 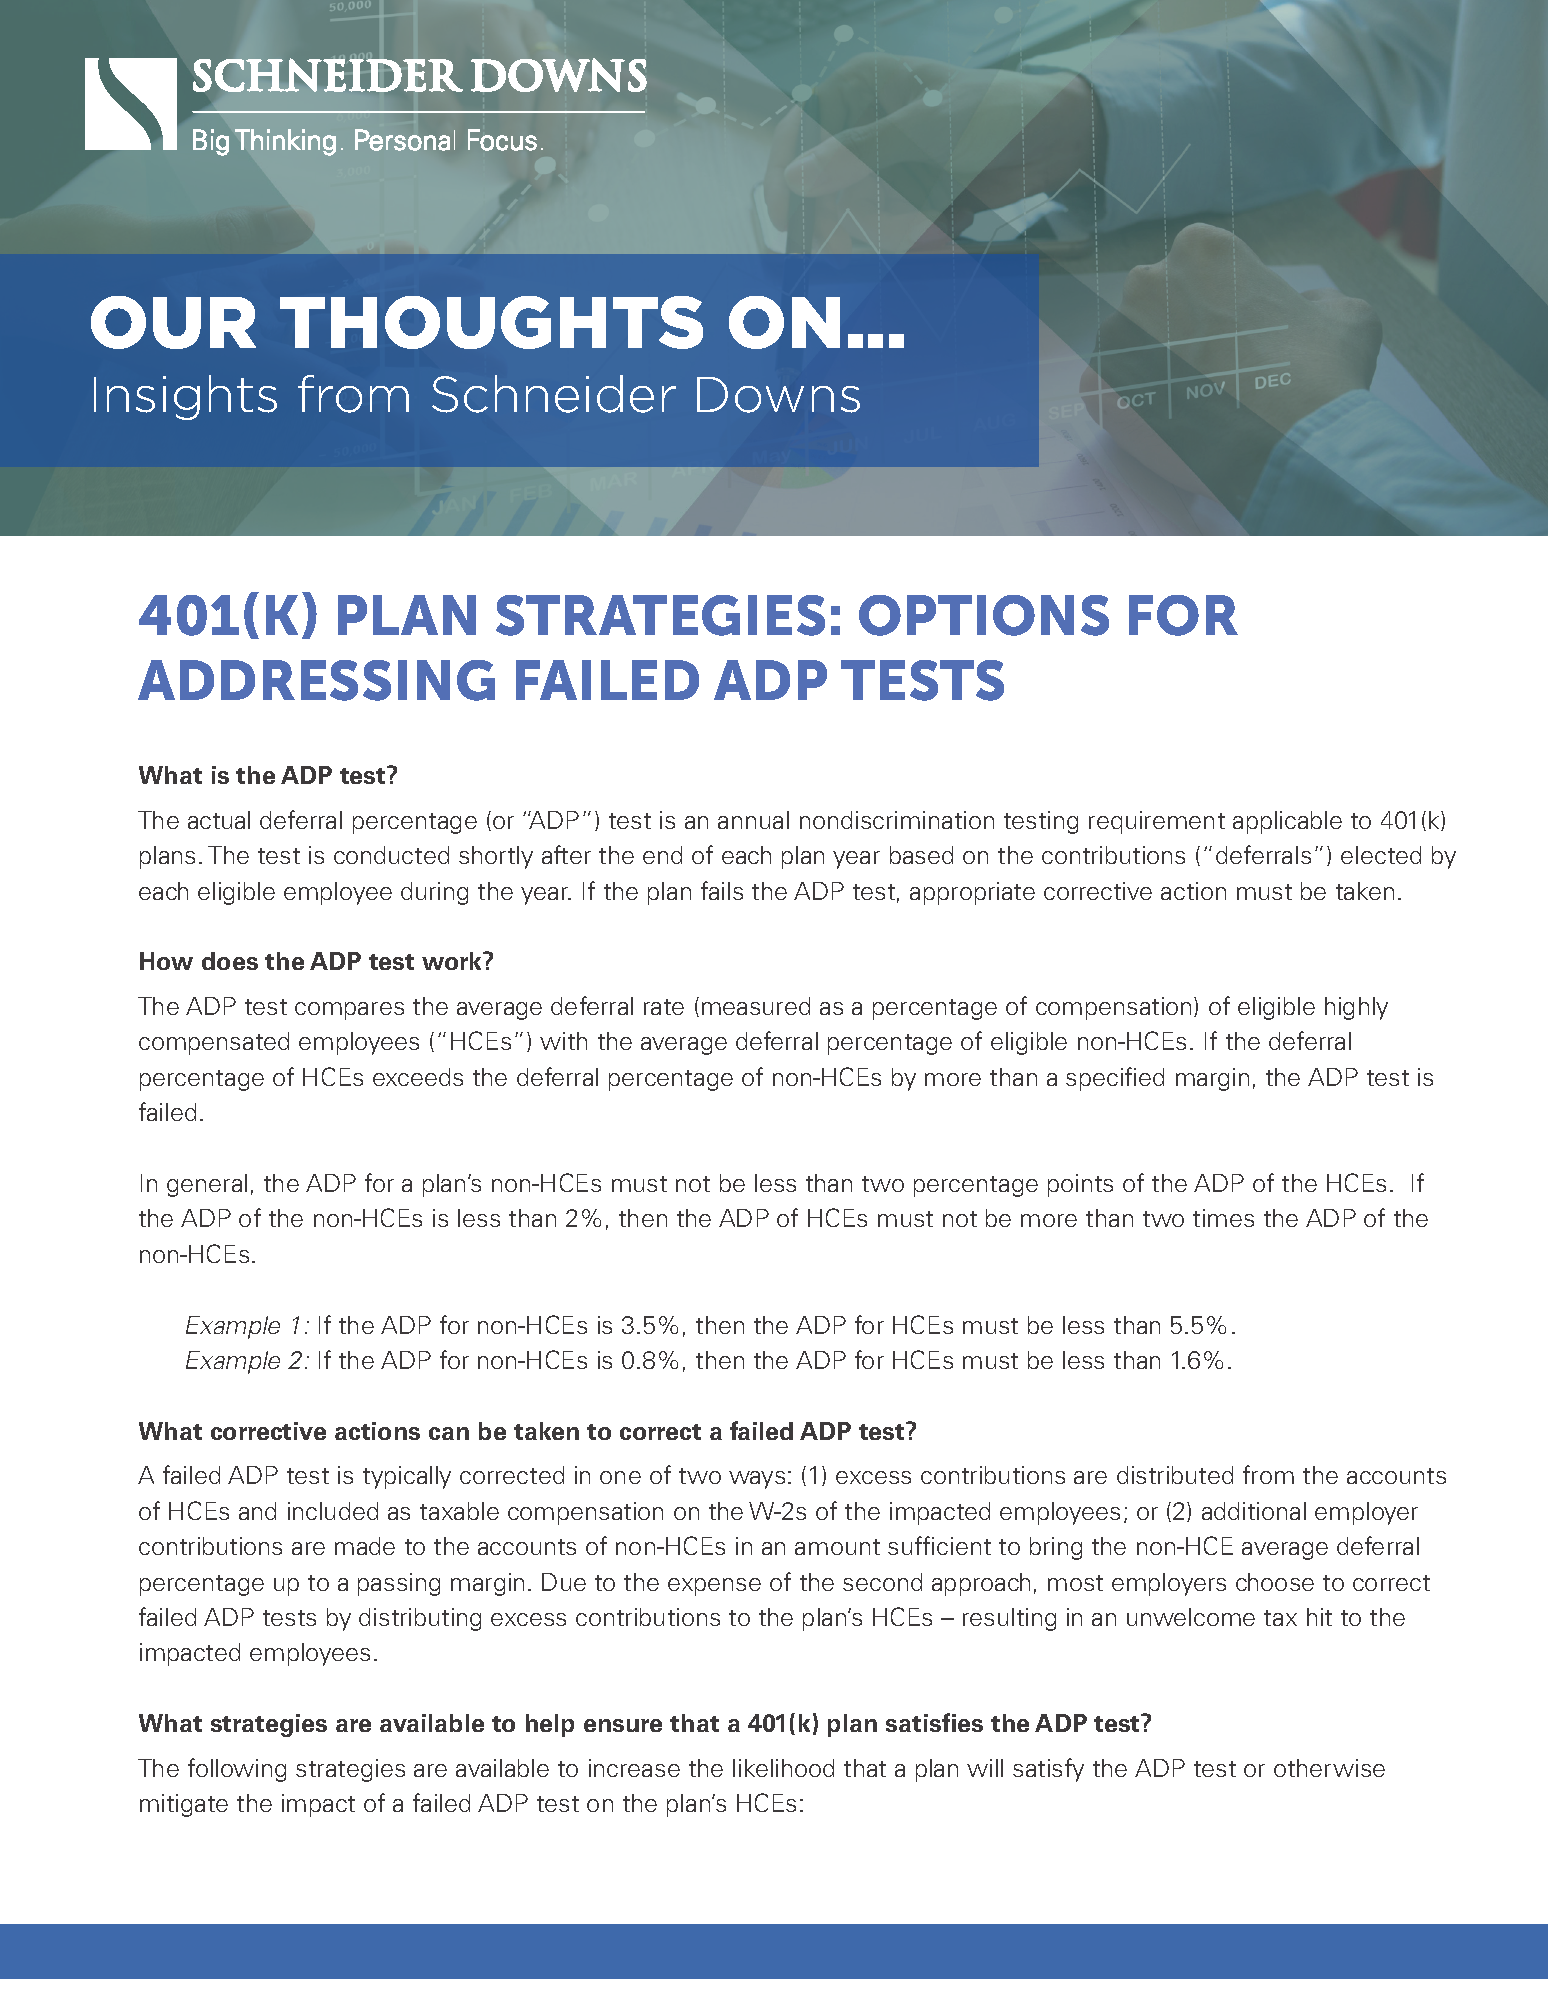 I want to click on otherwise, so click(x=1329, y=1768).
